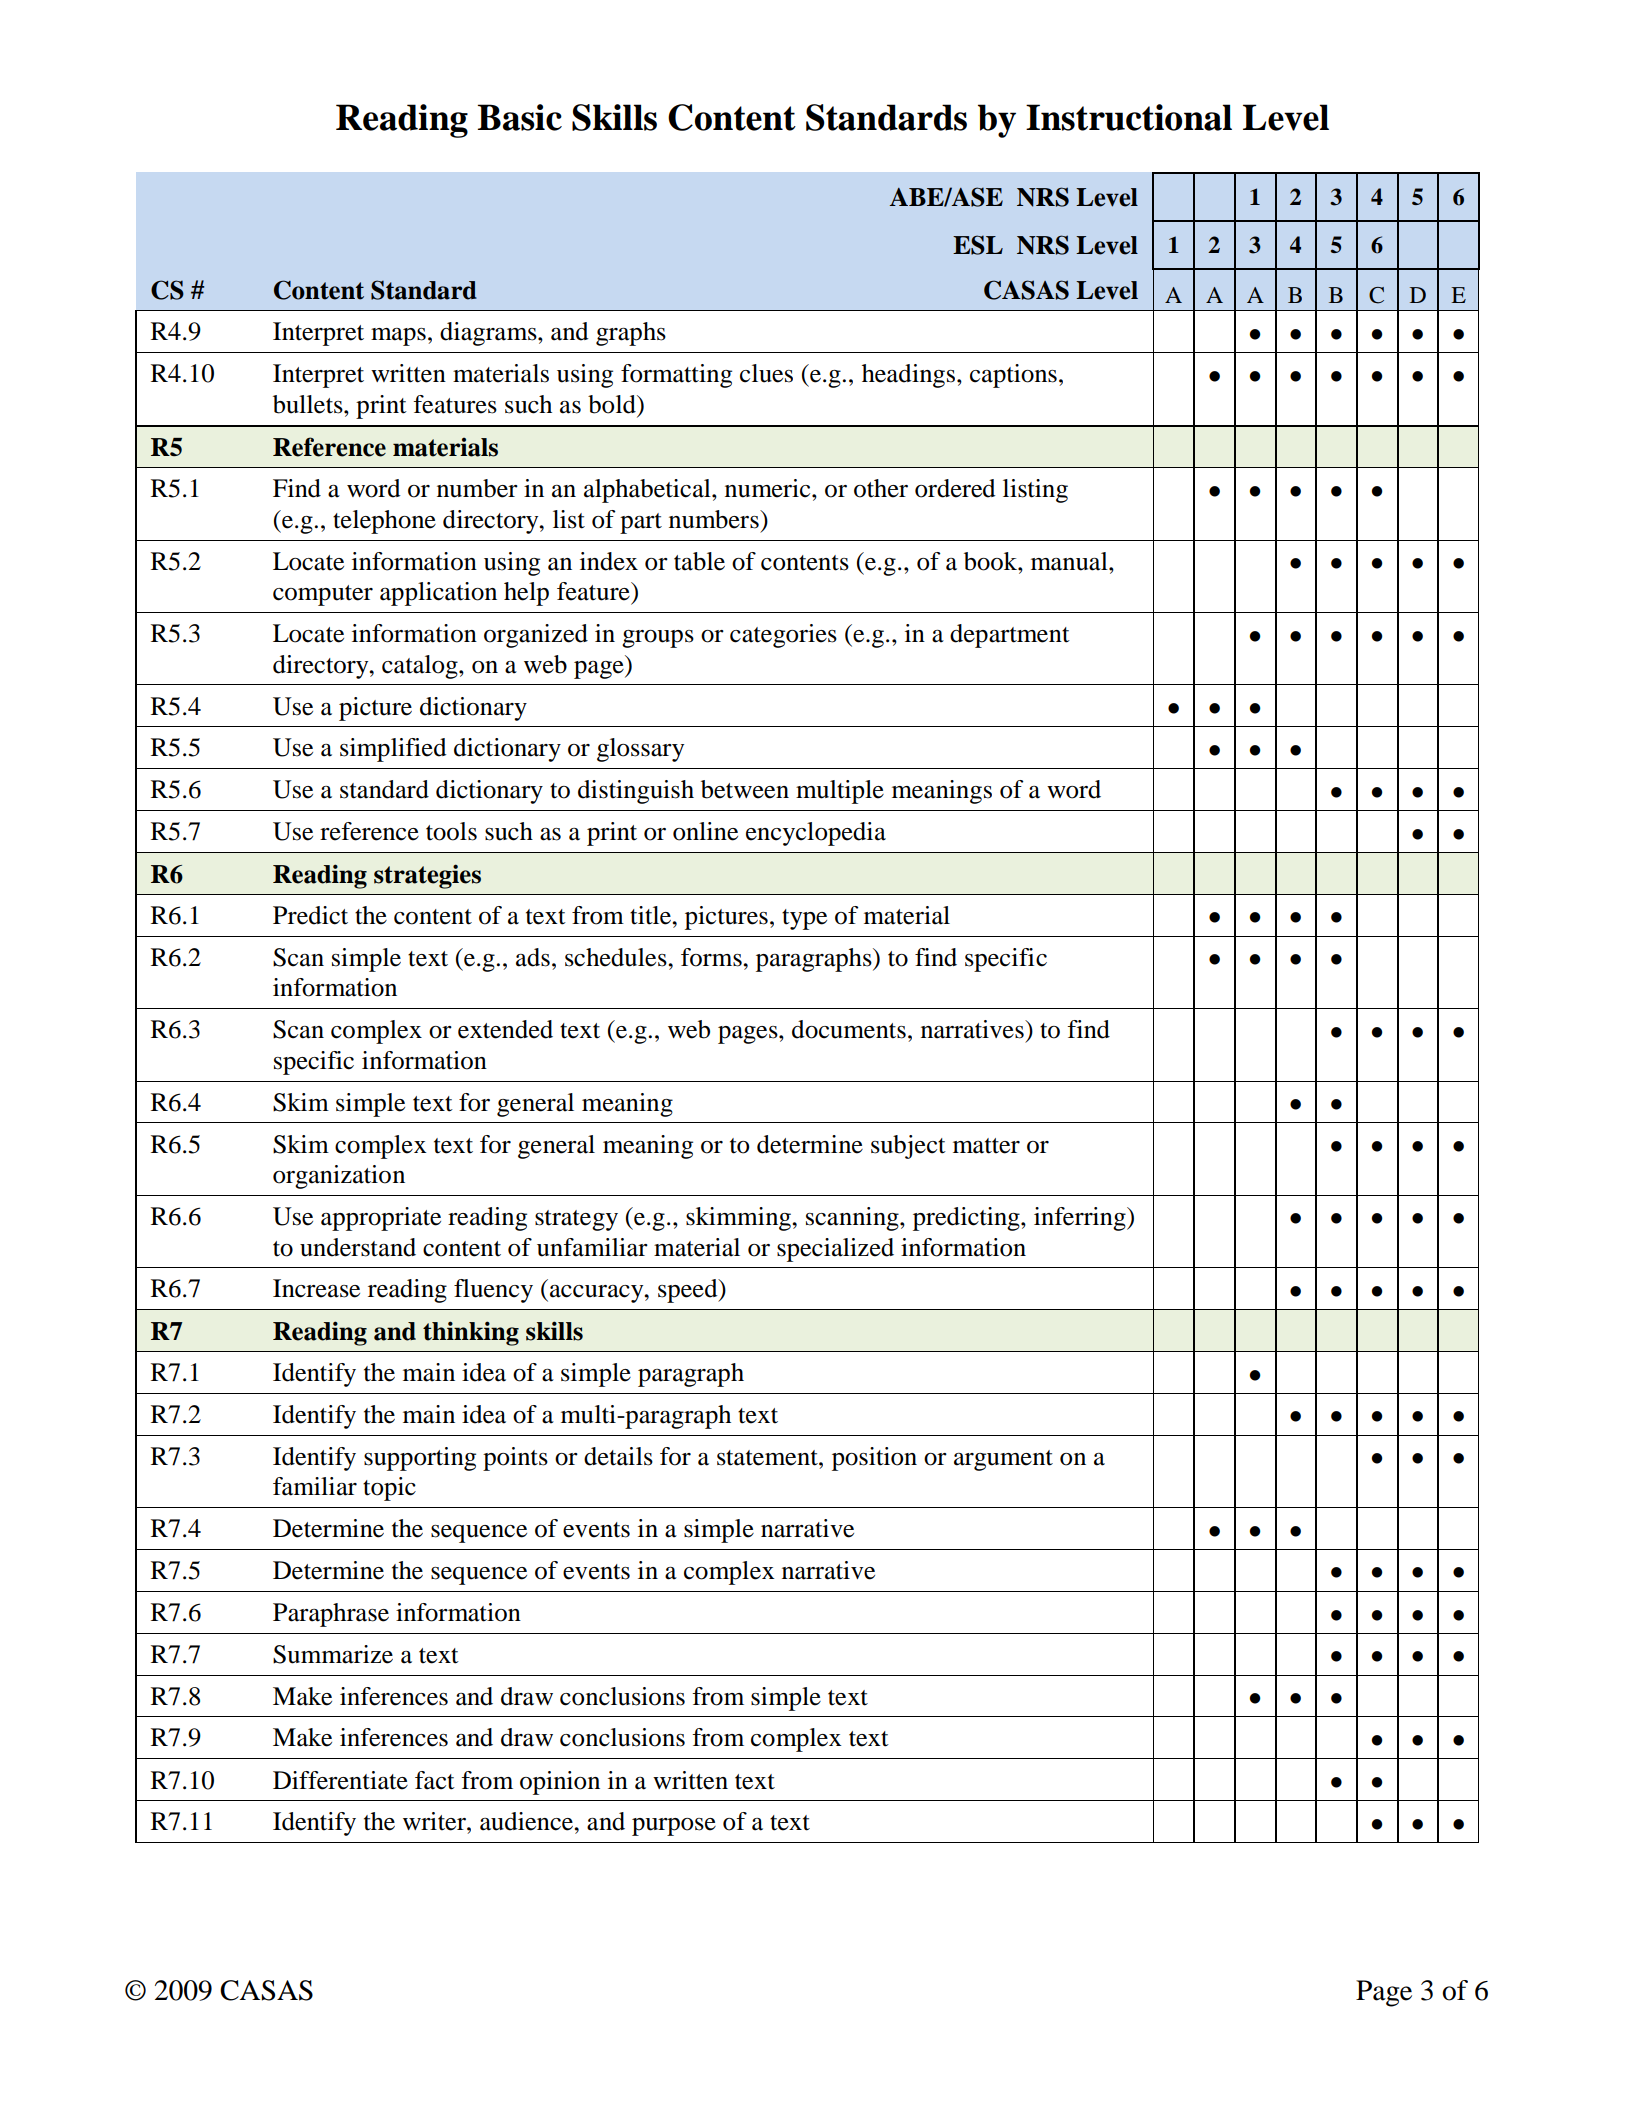 Image resolution: width=1627 pixels, height=2105 pixels. I want to click on clues, so click(766, 373).
